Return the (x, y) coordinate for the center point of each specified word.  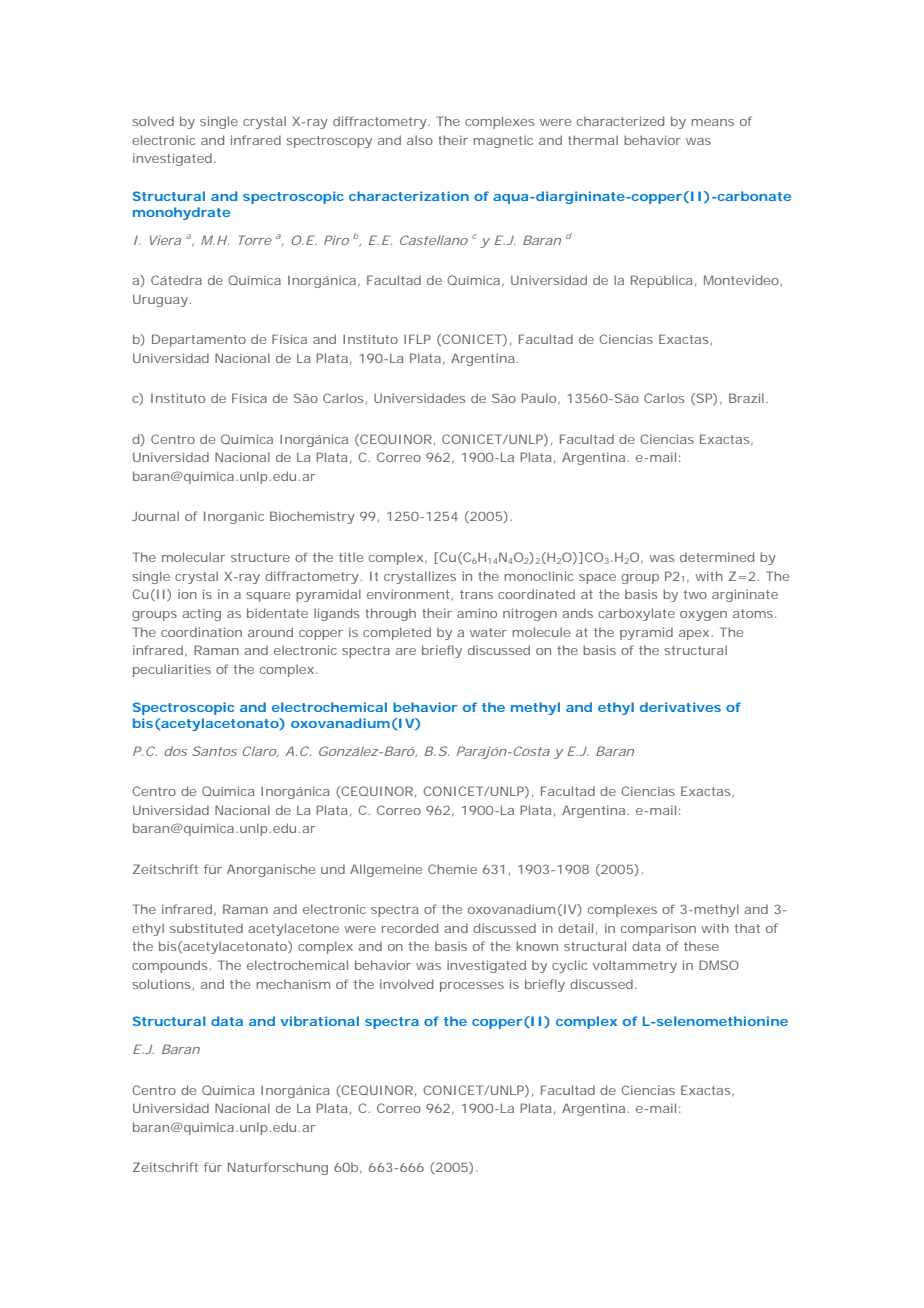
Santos (214, 751)
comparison (658, 929)
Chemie (452, 869)
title (351, 557)
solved (153, 121)
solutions (162, 984)
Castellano (434, 240)
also (420, 140)
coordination (201, 632)
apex (694, 635)
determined (717, 557)
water (488, 632)
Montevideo (742, 280)
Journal (155, 516)
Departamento (199, 340)
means (712, 122)
